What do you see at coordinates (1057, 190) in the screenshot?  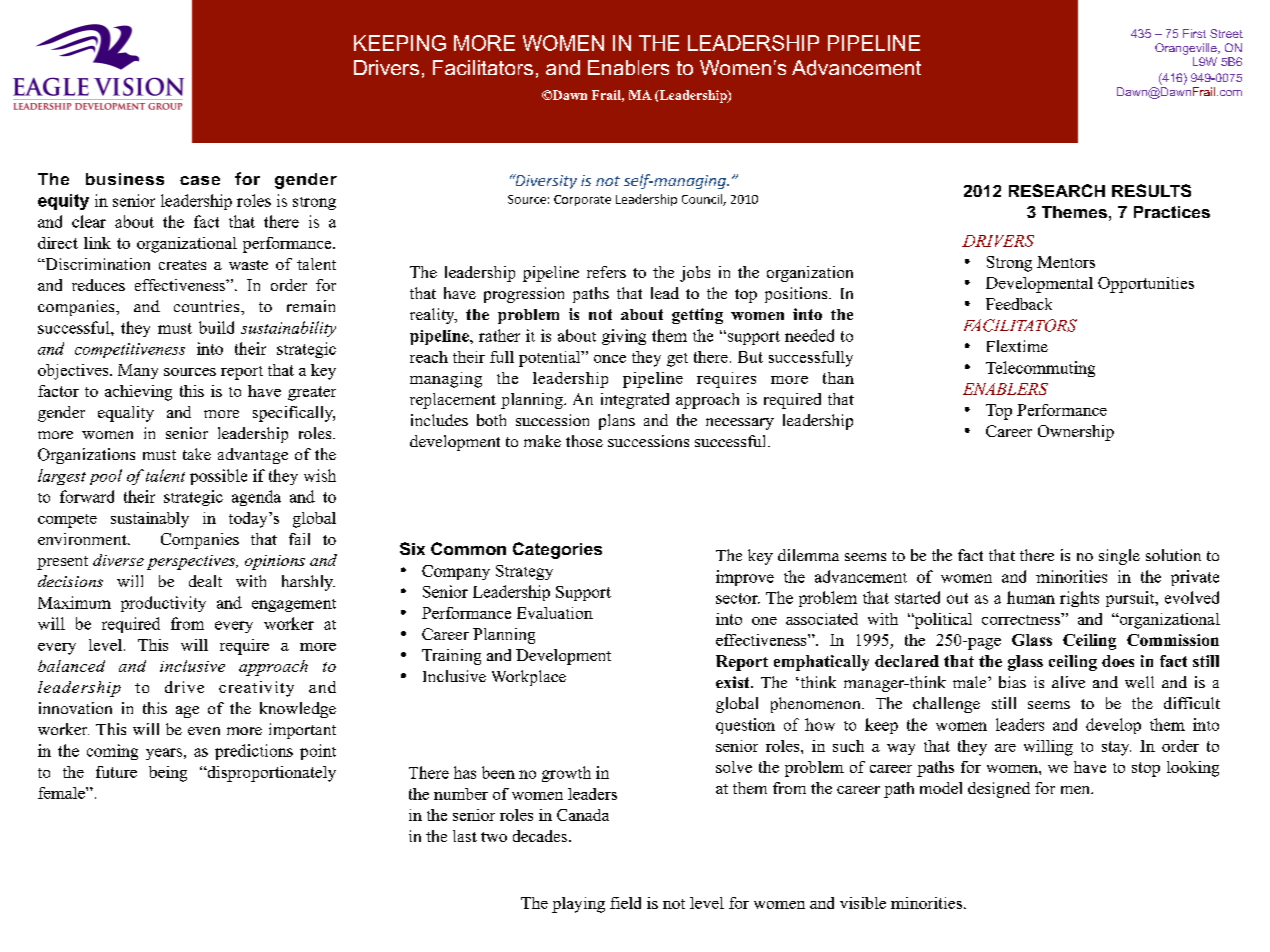 I see `RESEARCH` at bounding box center [1057, 190].
